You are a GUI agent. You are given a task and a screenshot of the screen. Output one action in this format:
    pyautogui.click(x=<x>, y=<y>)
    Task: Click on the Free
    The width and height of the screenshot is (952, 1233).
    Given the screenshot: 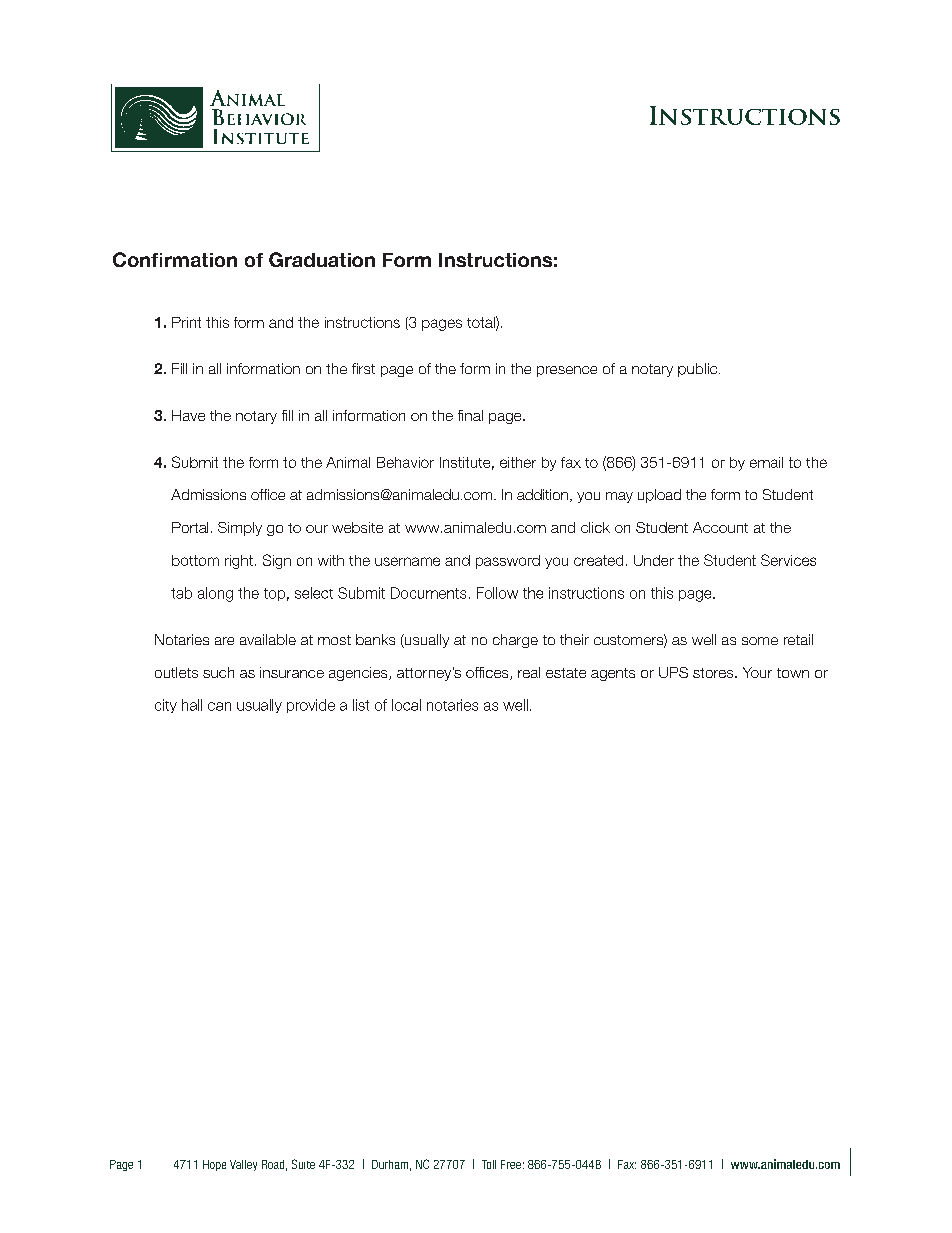 What is the action you would take?
    pyautogui.click(x=511, y=1164)
